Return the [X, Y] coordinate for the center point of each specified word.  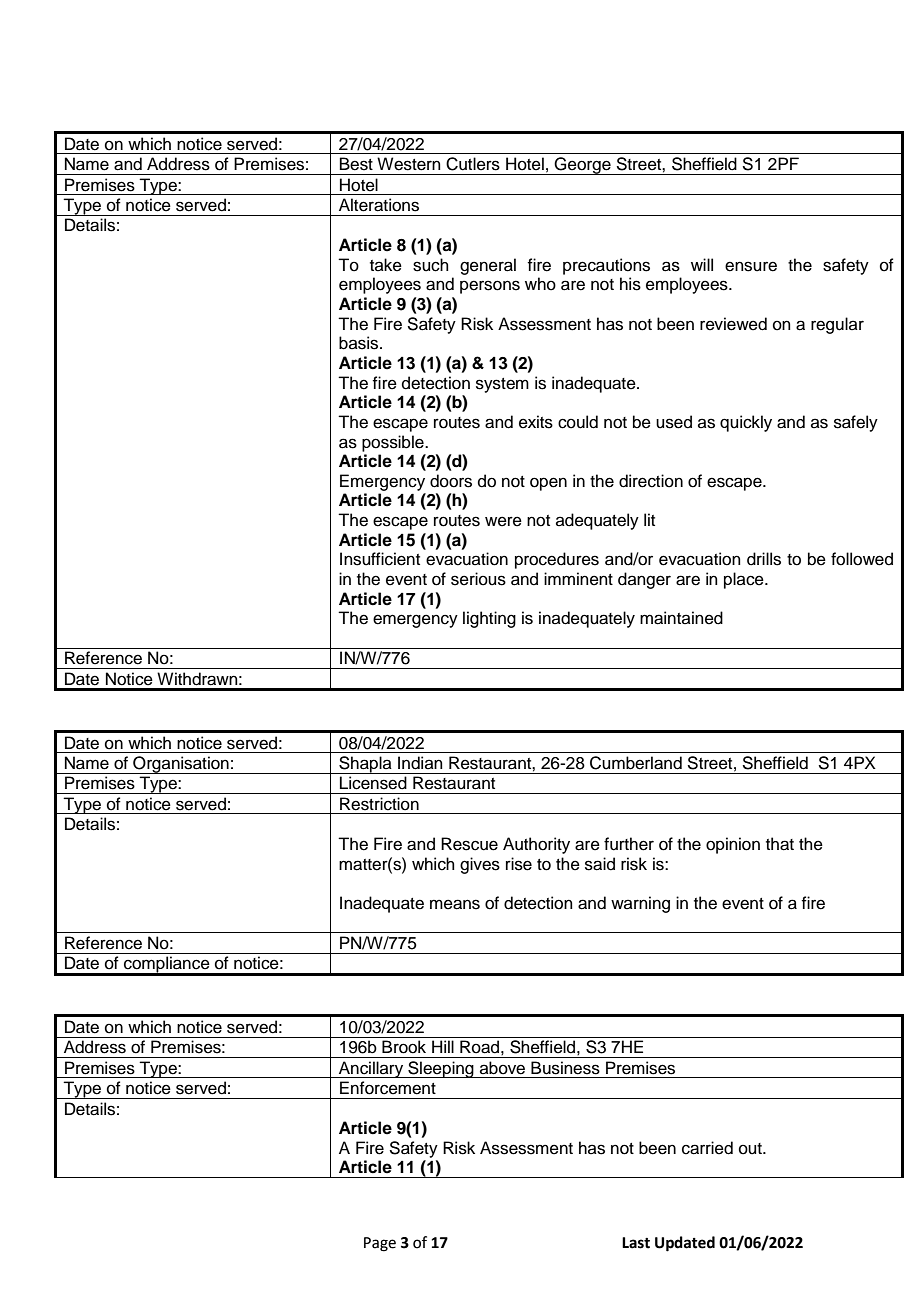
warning [640, 904]
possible [394, 443]
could [578, 422]
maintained [681, 618]
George [583, 166]
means [455, 904]
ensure [751, 266]
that [780, 844]
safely [856, 423]
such [431, 265]
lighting [489, 619]
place [745, 580]
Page [380, 1244]
